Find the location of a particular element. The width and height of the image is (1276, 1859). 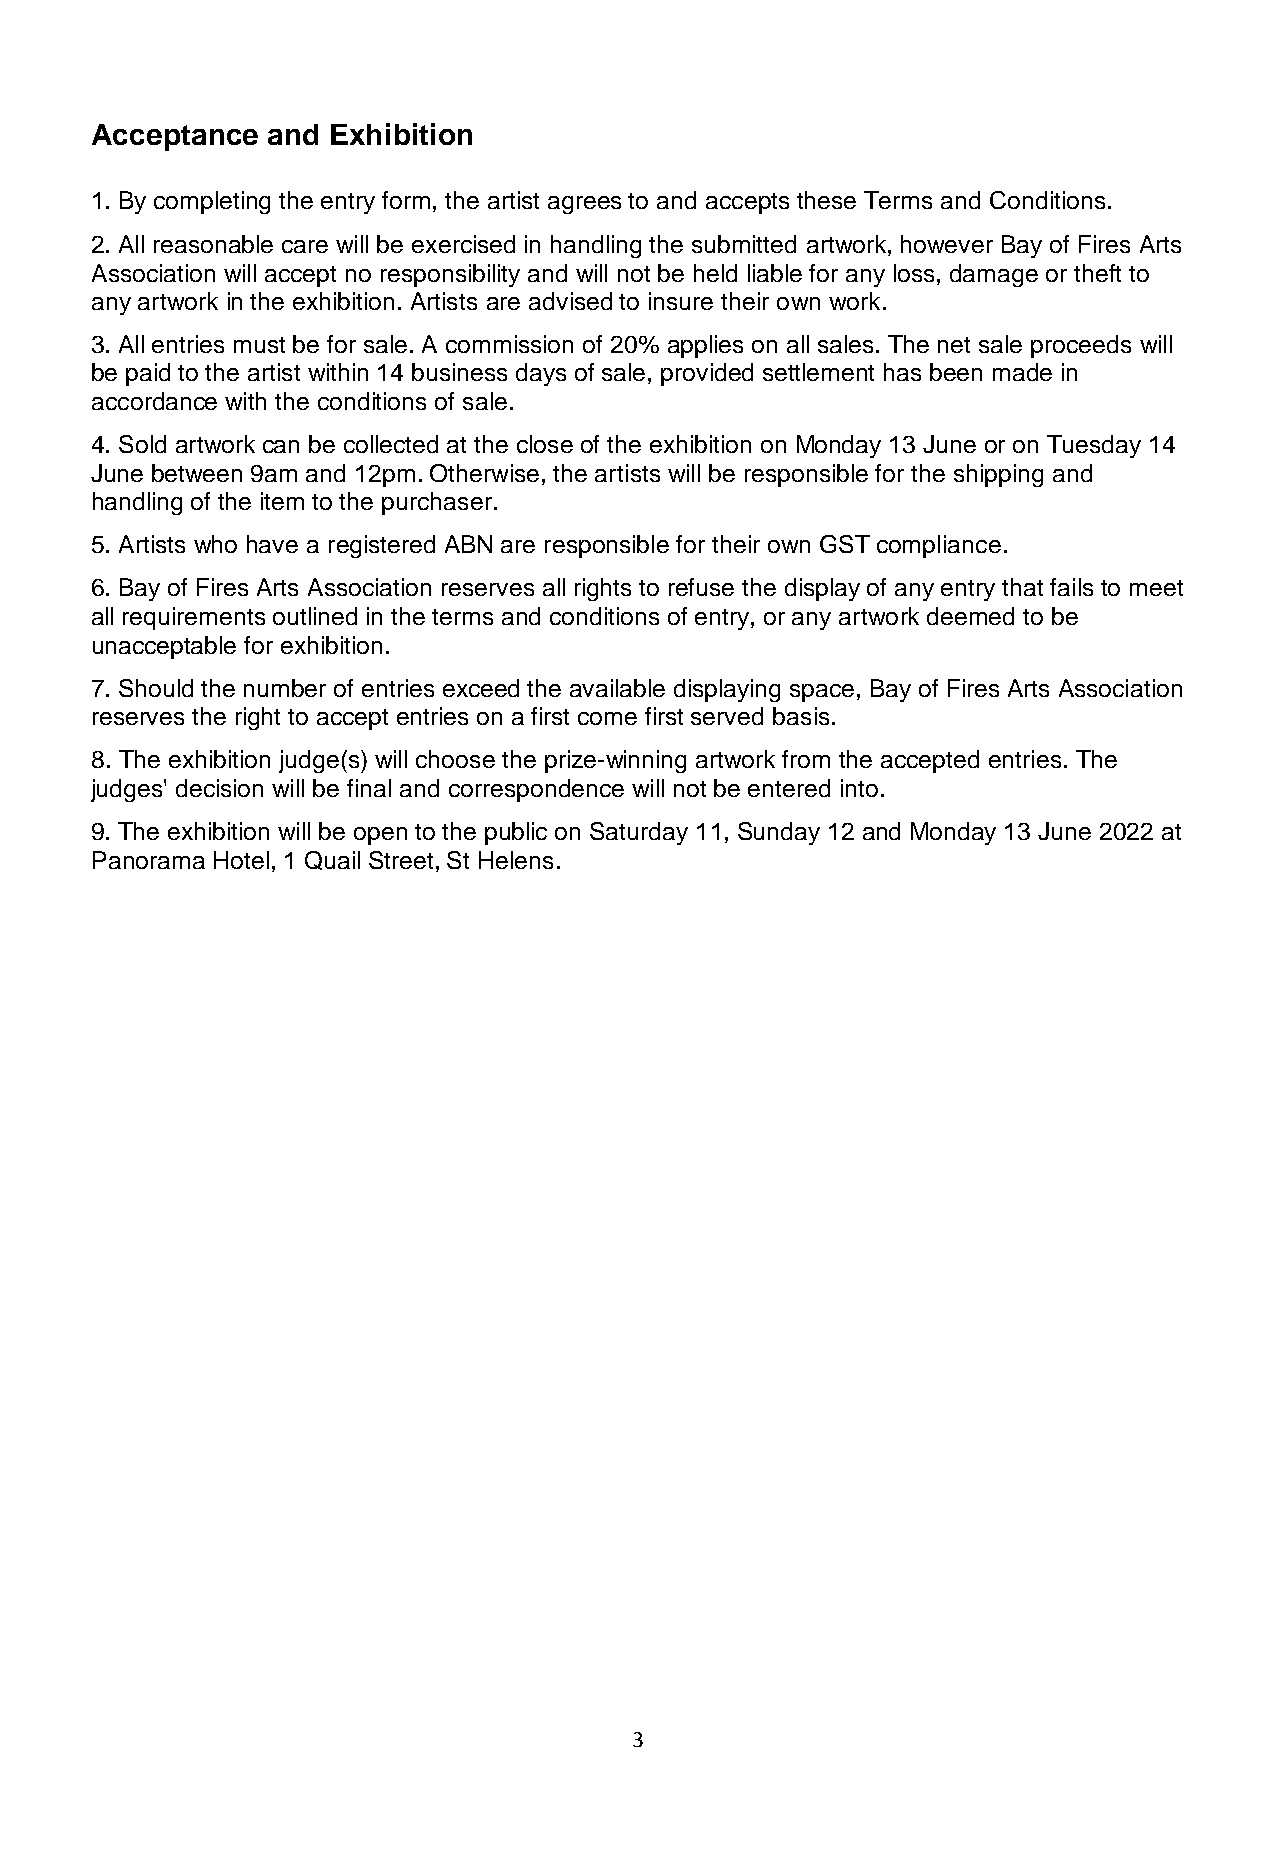

however is located at coordinates (947, 244).
